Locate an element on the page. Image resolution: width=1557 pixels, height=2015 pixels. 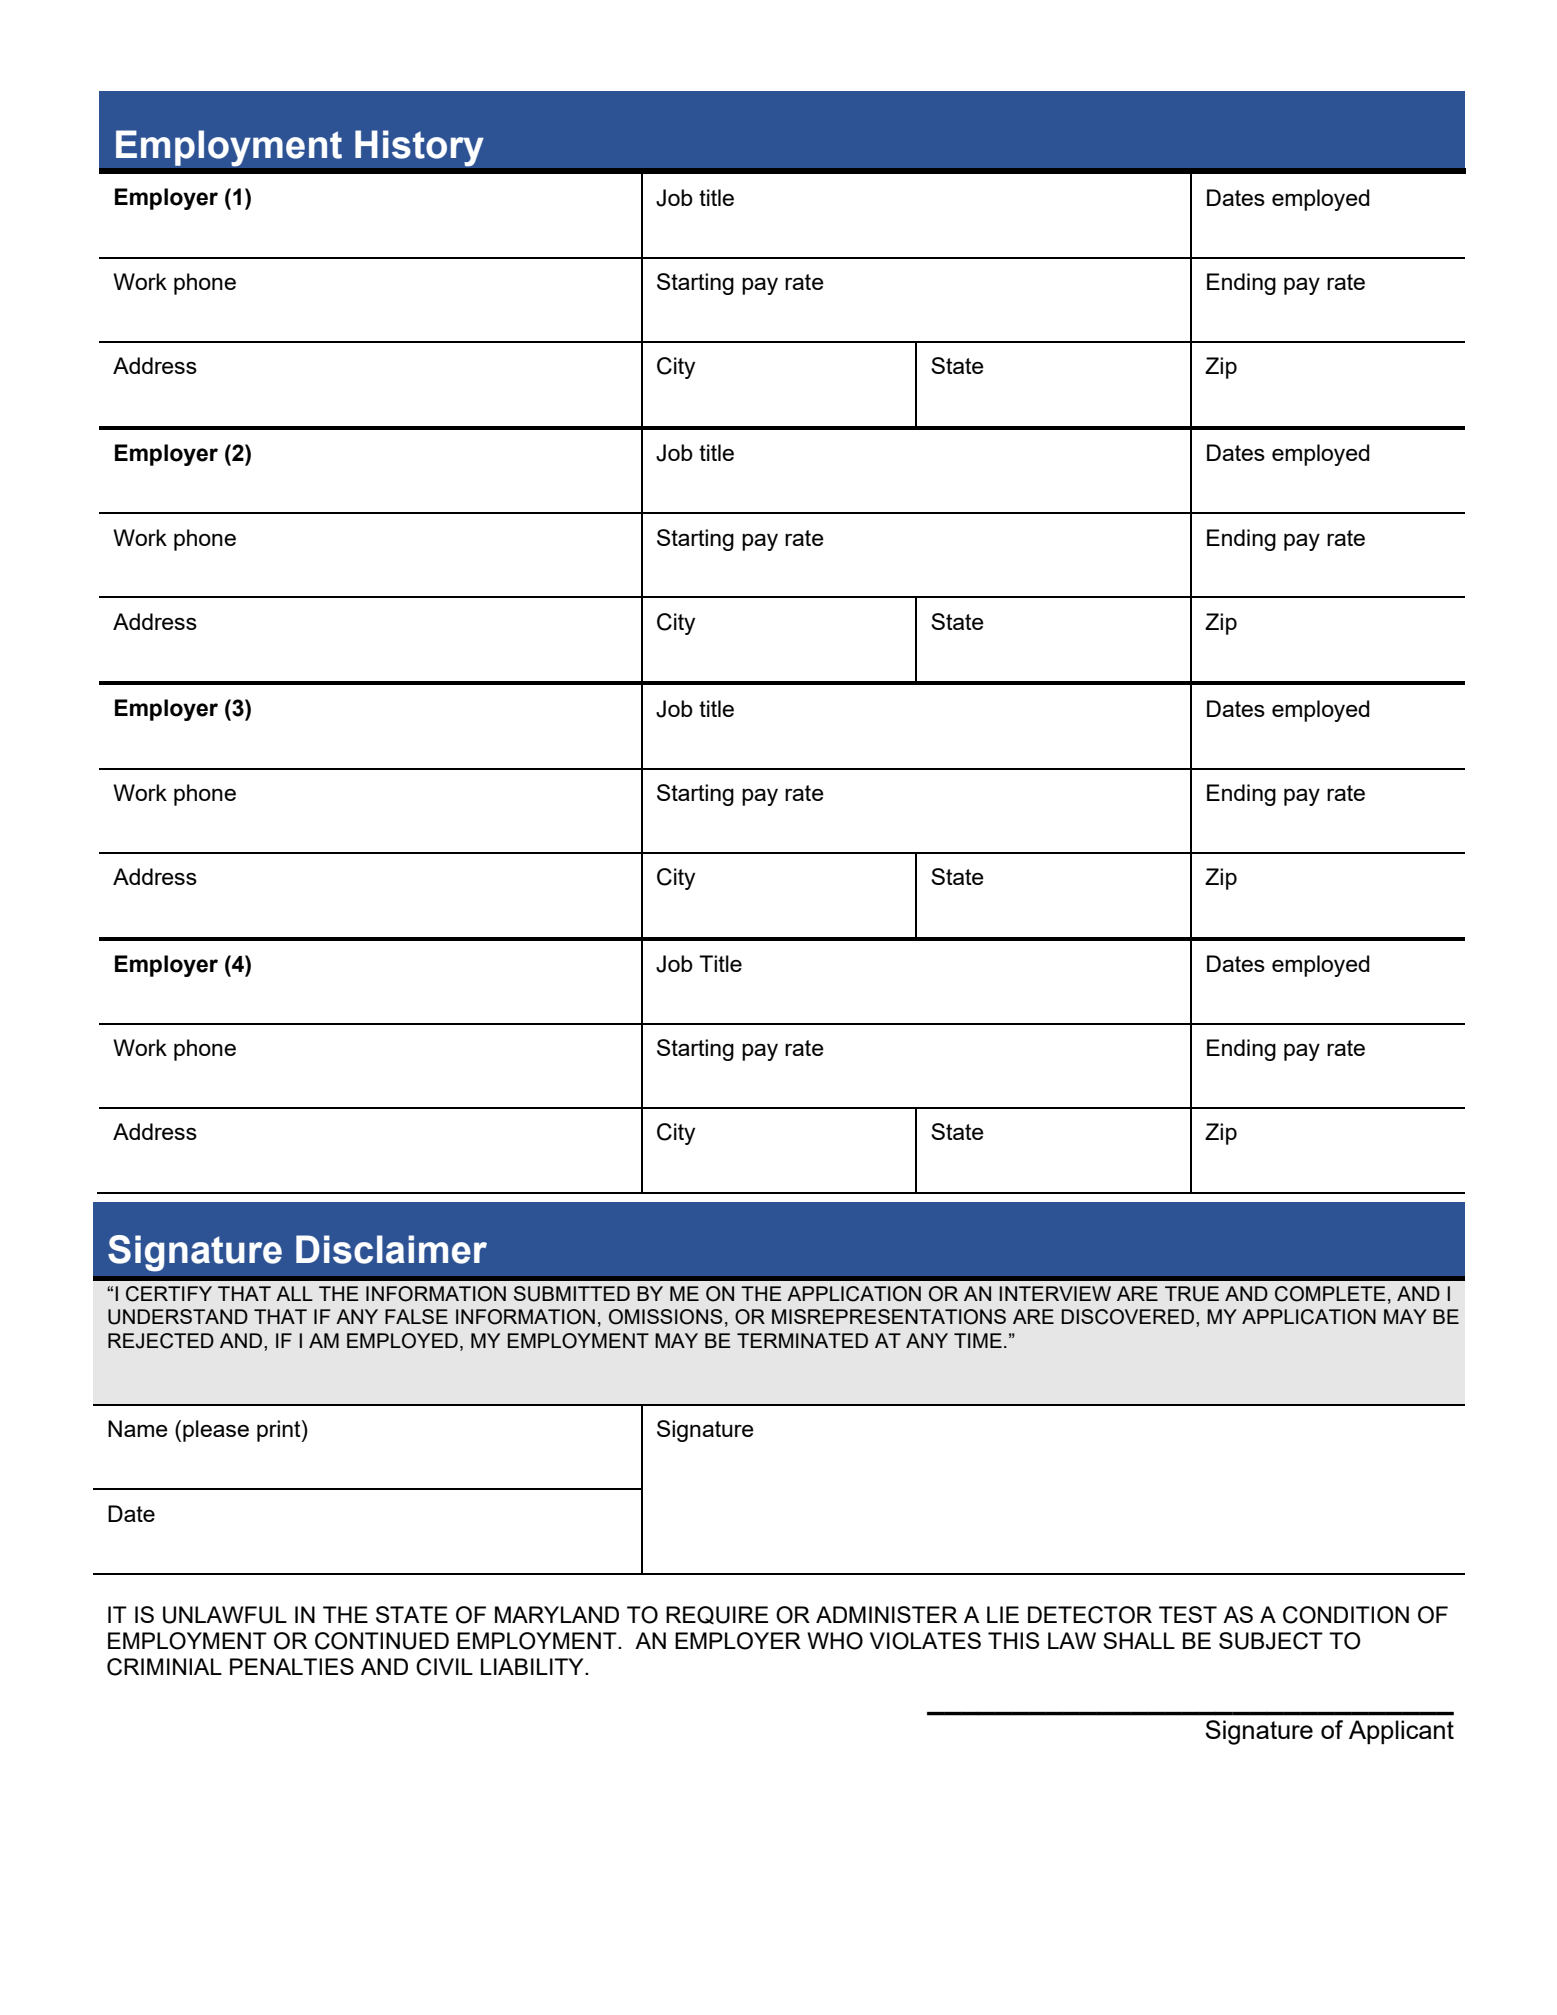
CERTIFY is located at coordinates (169, 1294).
